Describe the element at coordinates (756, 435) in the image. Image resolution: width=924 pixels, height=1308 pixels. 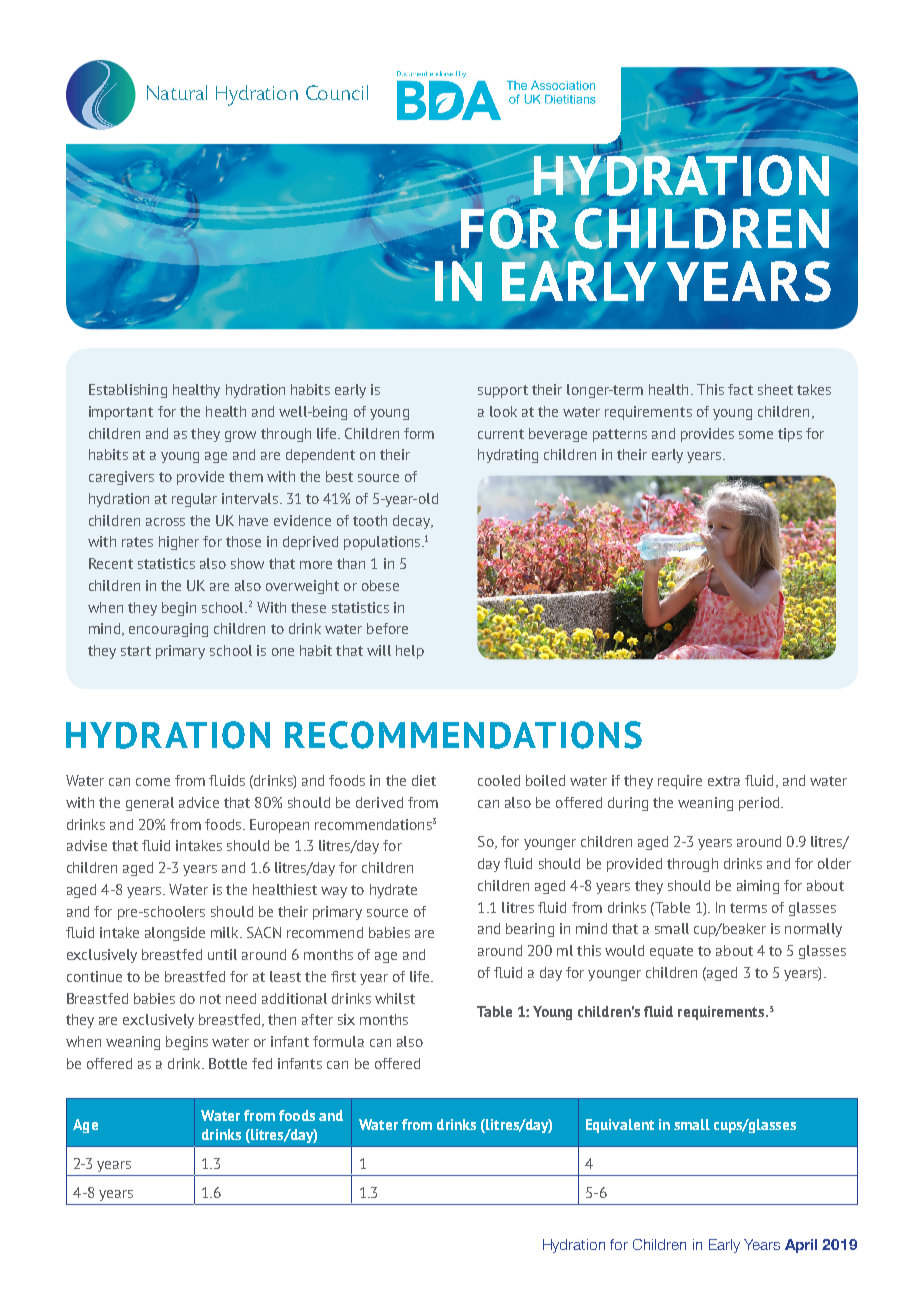
I see `some` at that location.
